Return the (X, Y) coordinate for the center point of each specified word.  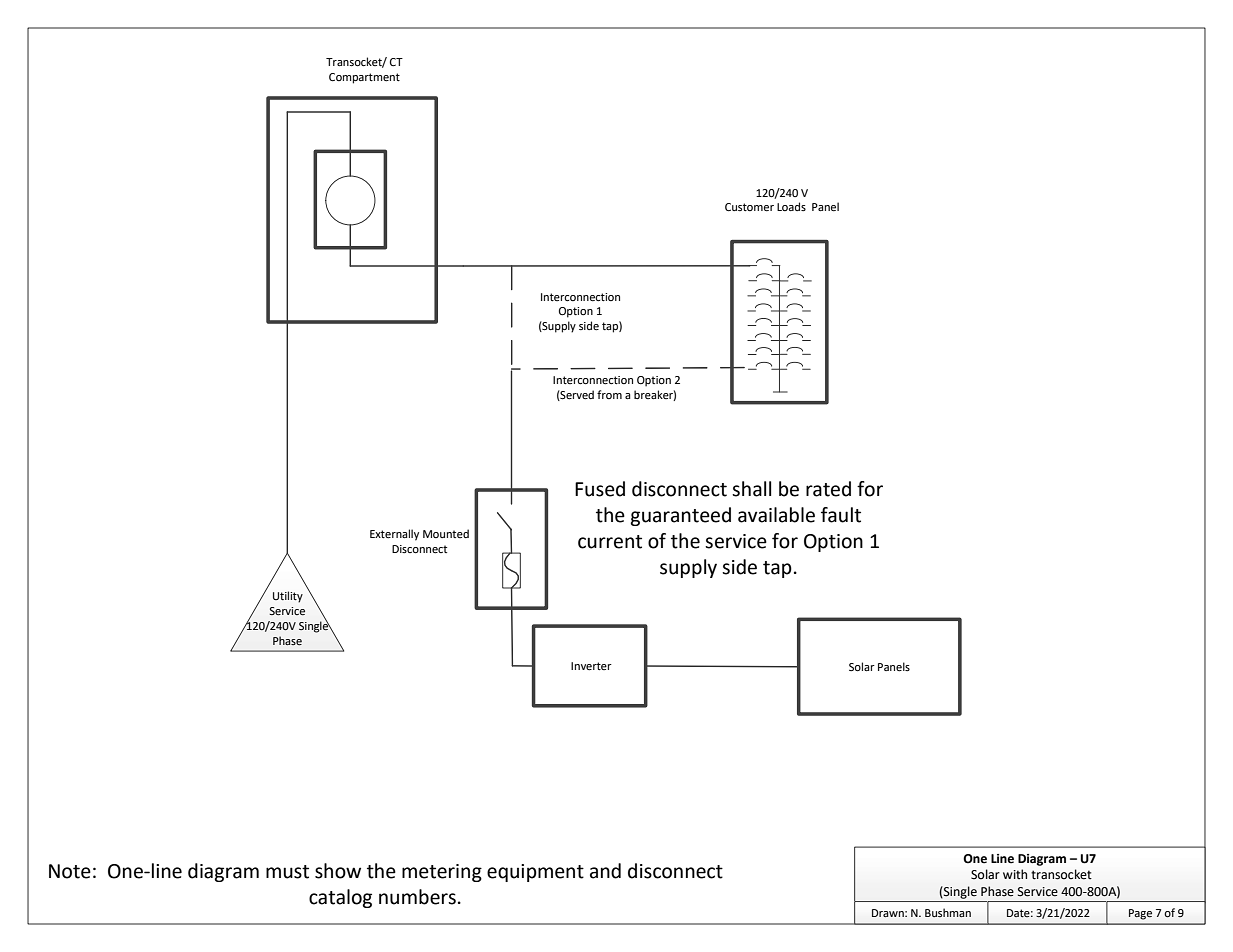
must (287, 872)
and (605, 871)
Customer (749, 207)
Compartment (364, 78)
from (609, 394)
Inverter (591, 666)
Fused (600, 489)
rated (828, 489)
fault (841, 515)
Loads (791, 206)
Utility (288, 597)
